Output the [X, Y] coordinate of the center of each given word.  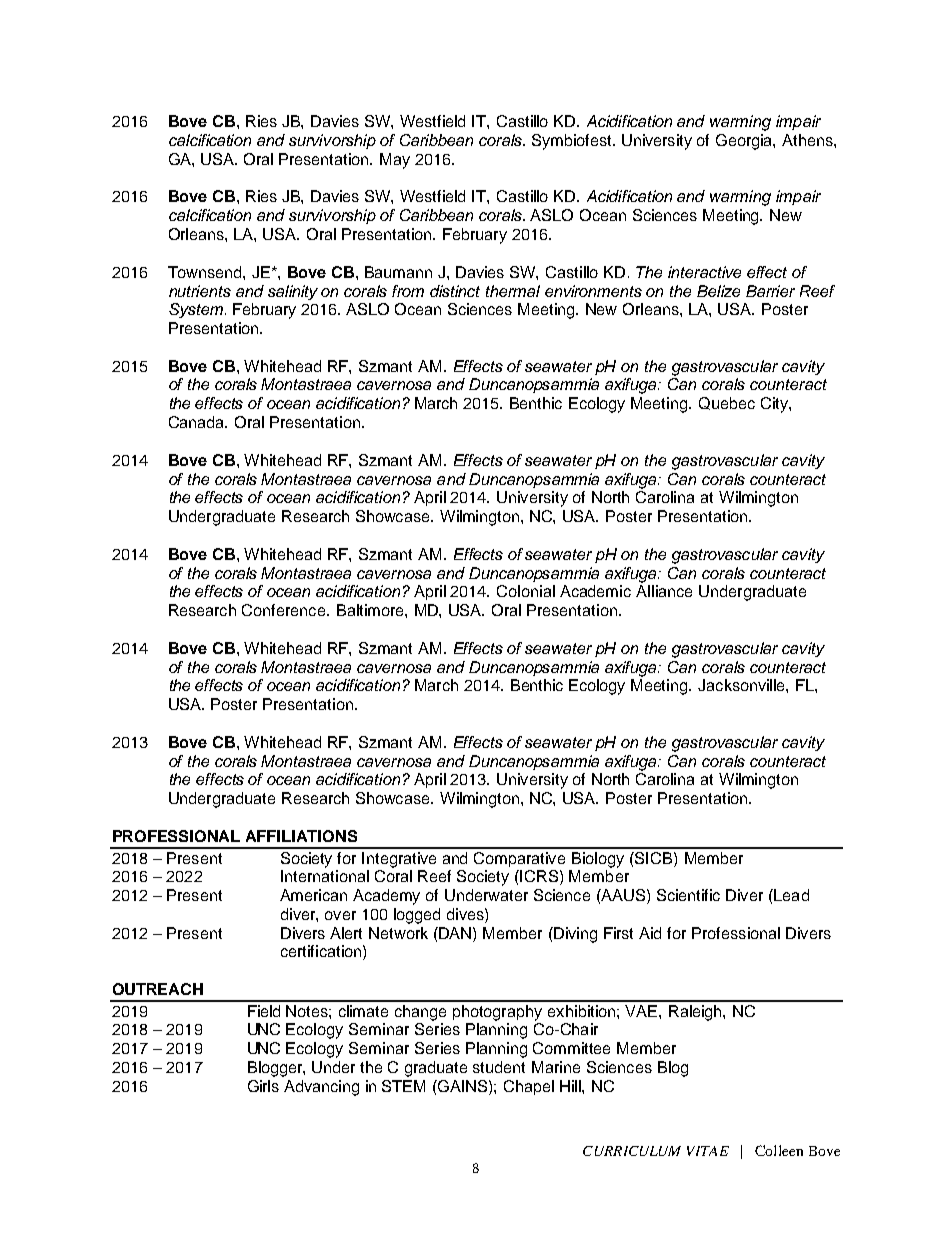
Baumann [398, 272]
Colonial [526, 591]
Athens [808, 140]
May [395, 161]
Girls [263, 1086]
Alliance [664, 591]
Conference [285, 610]
